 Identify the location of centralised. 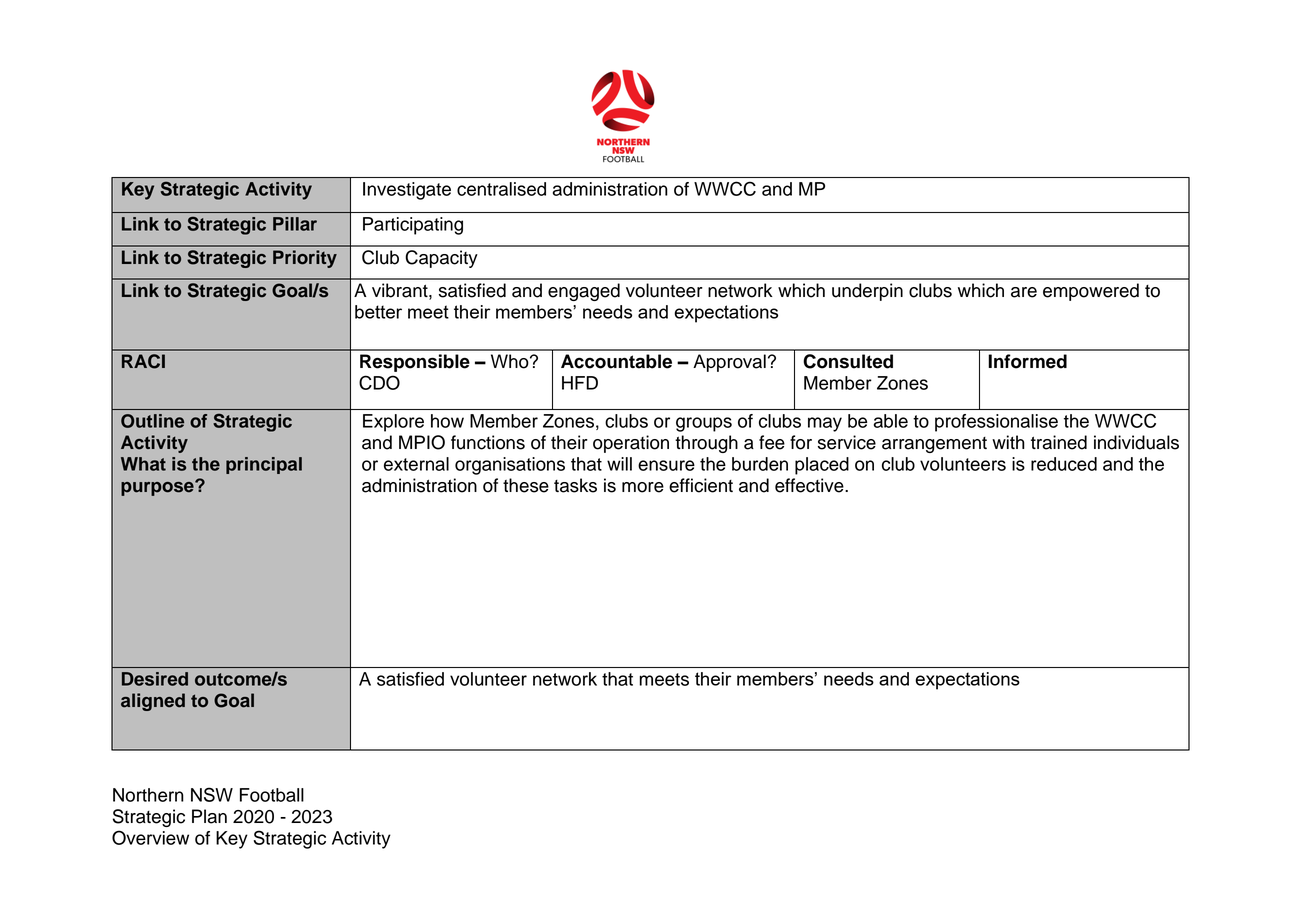
(501, 189).
